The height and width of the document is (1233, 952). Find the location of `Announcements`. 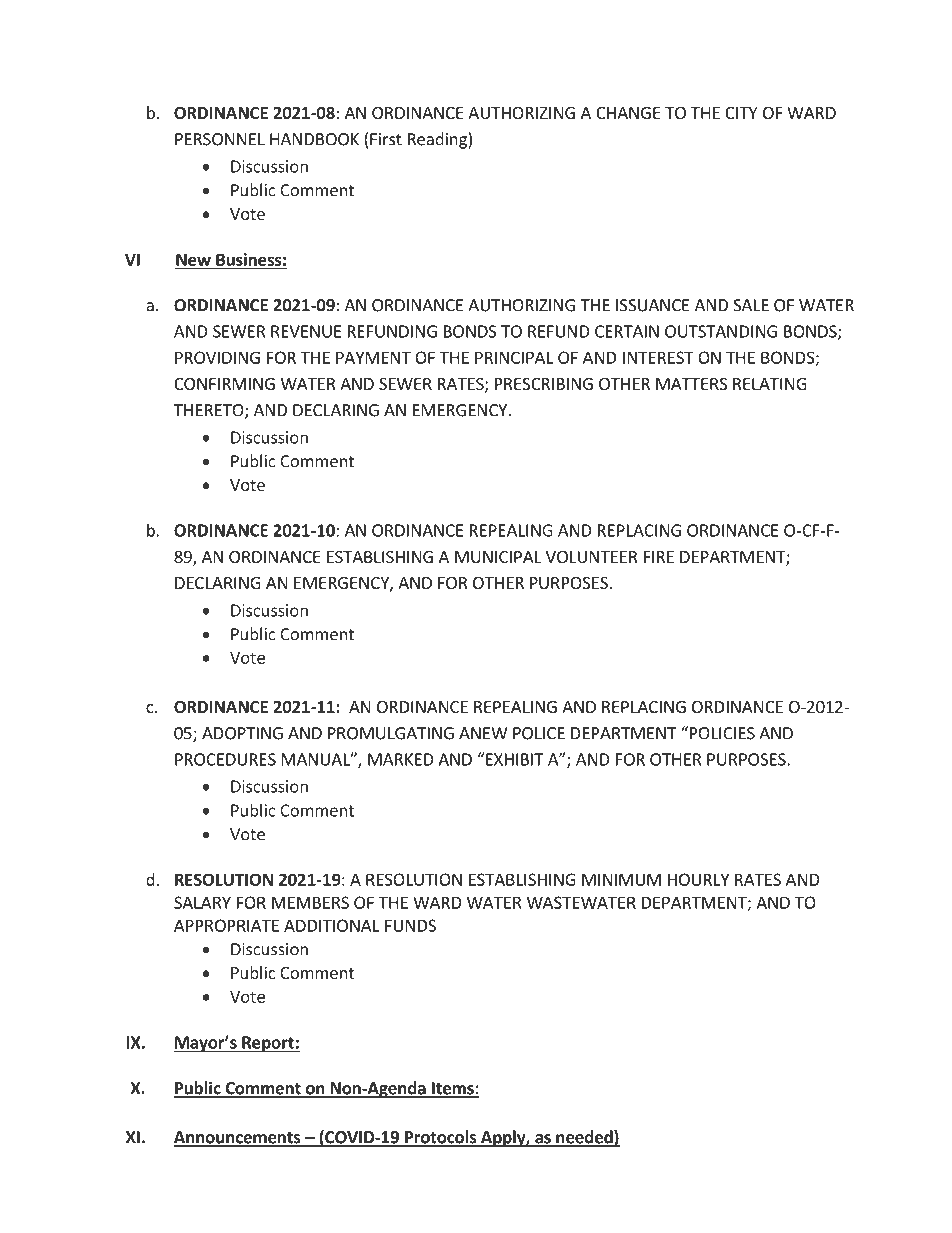

Announcements is located at coordinates (238, 1138).
